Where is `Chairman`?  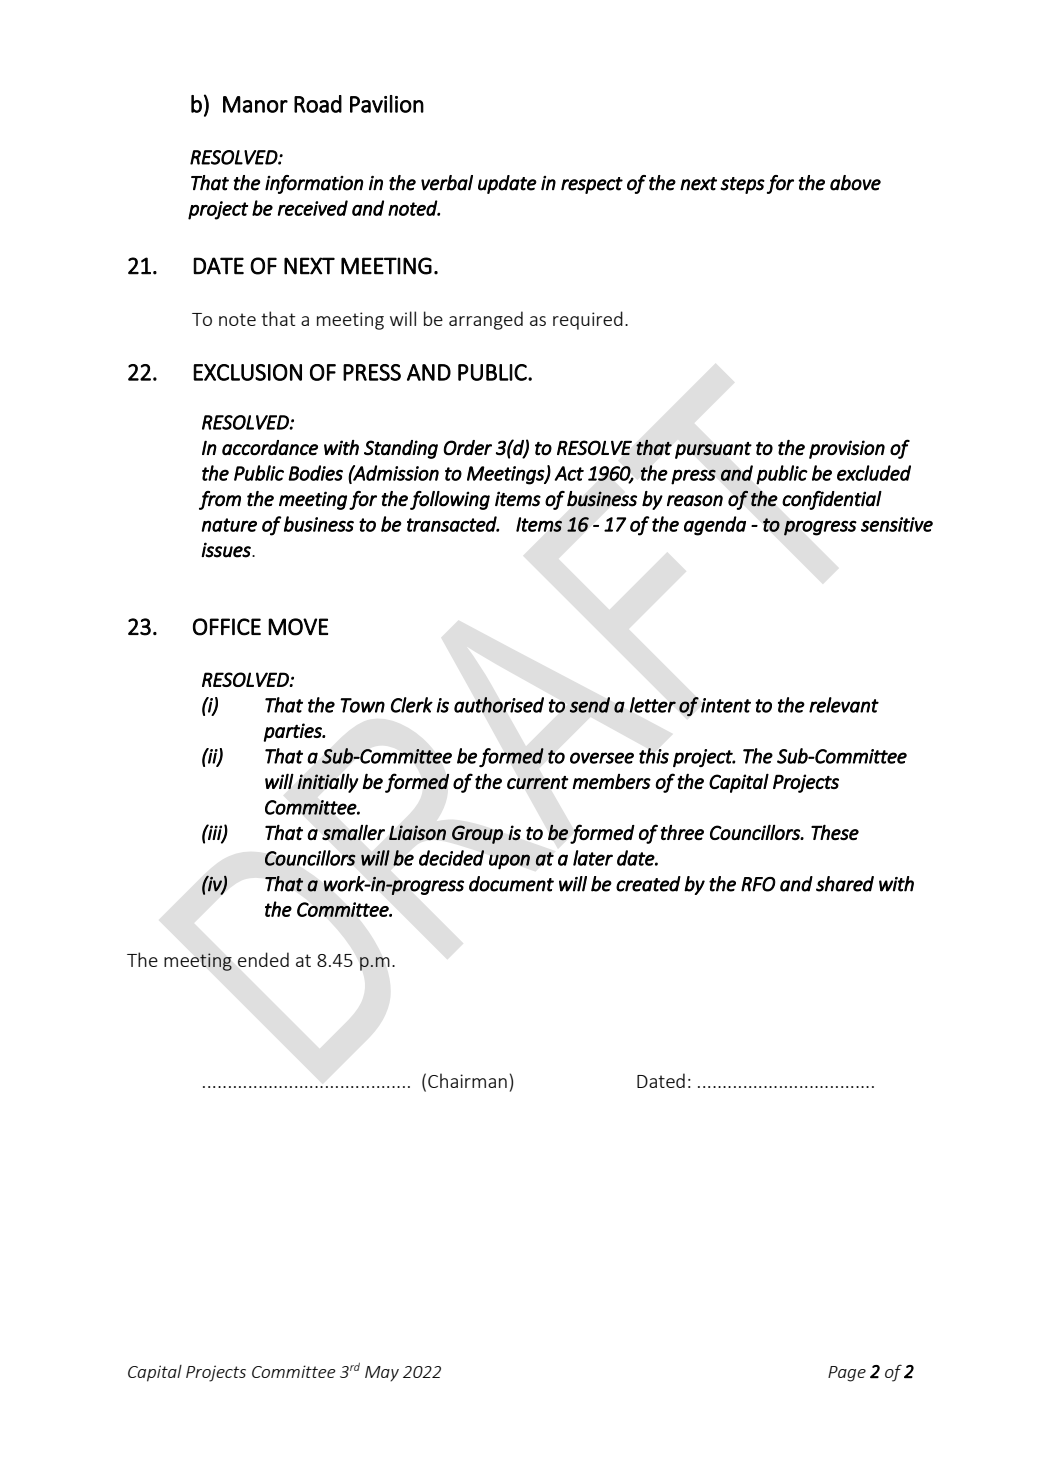 Chairman is located at coordinates (467, 1080).
